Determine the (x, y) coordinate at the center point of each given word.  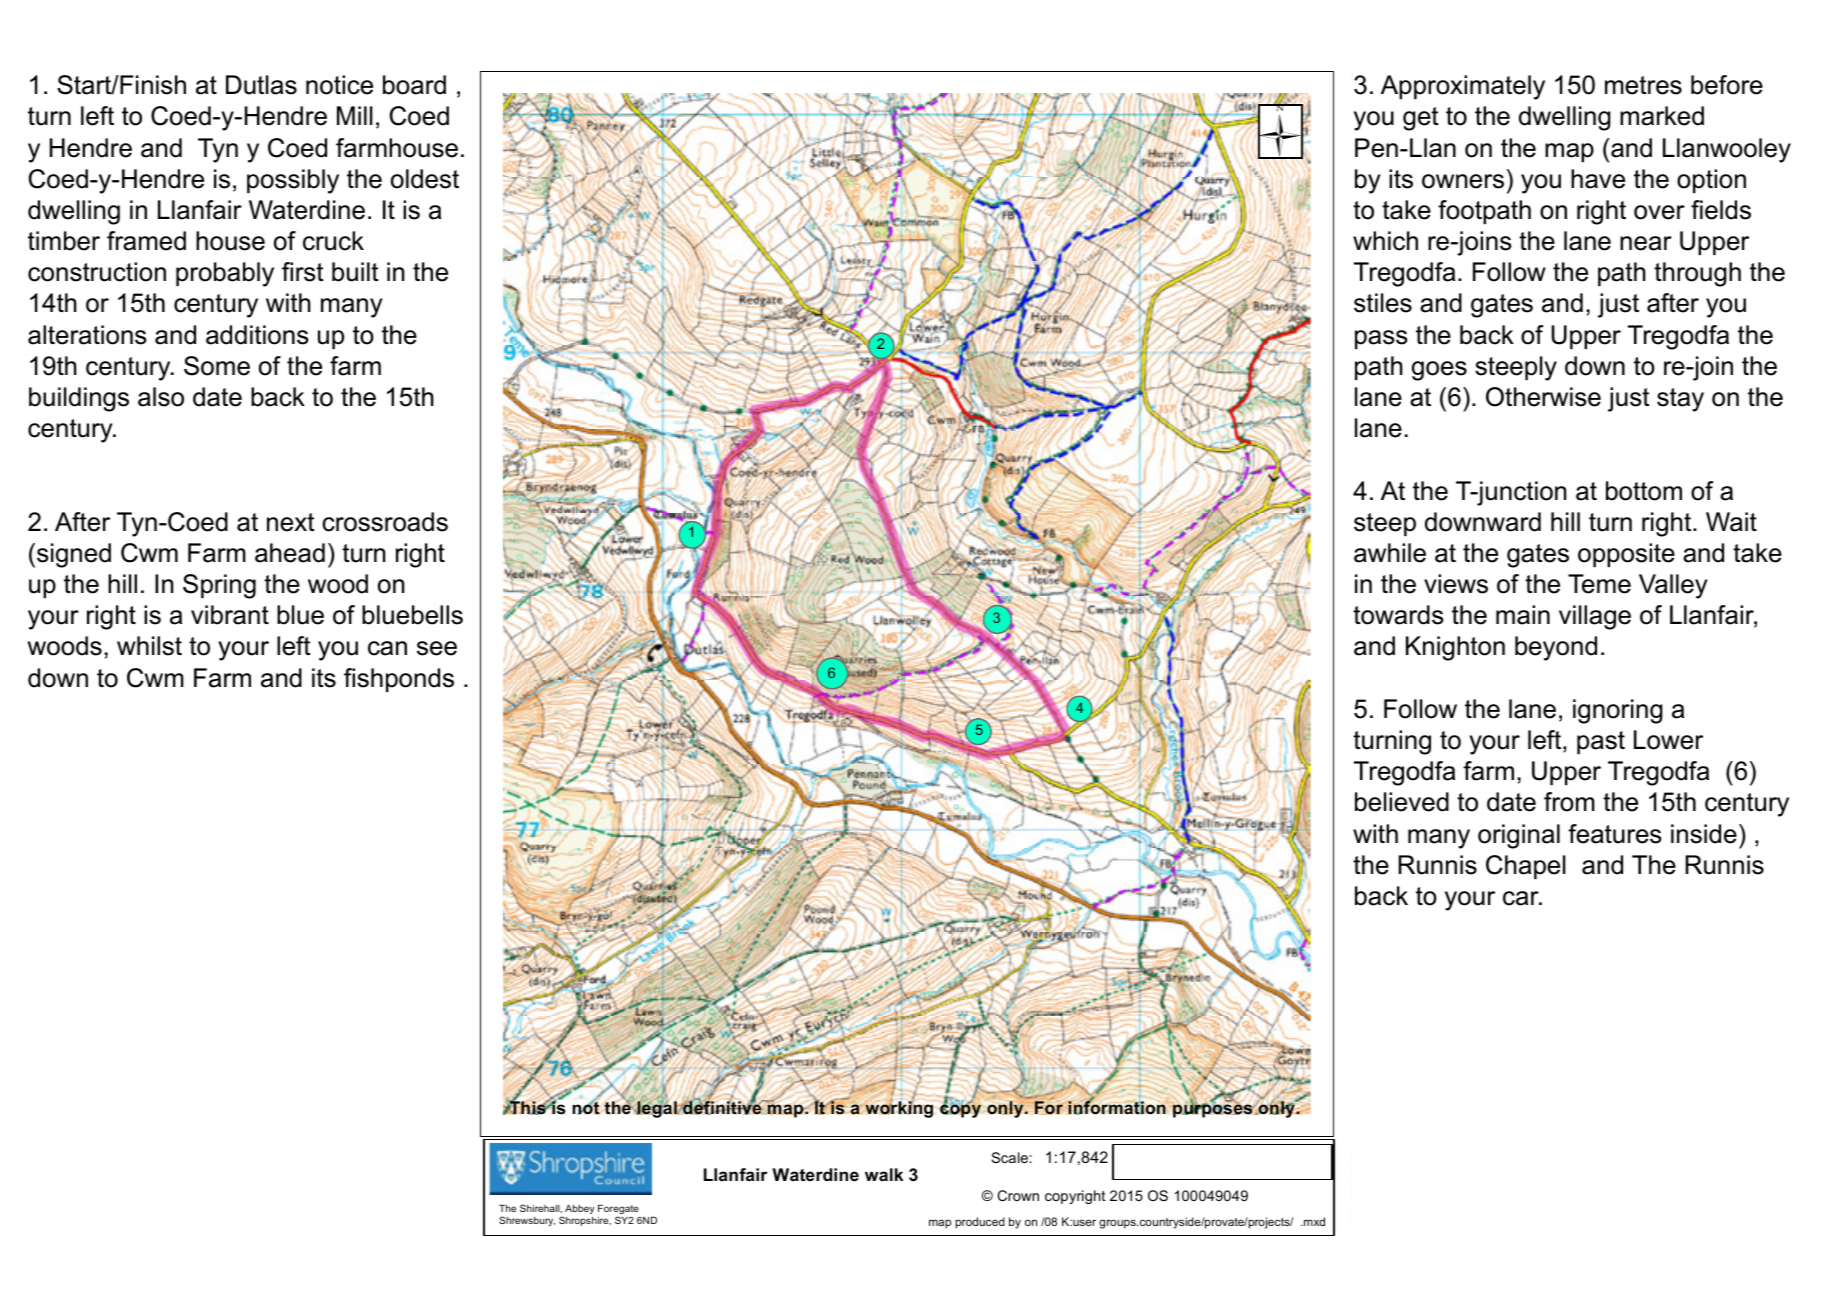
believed (1402, 802)
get (1421, 119)
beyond (1556, 648)
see (437, 648)
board (414, 85)
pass (1381, 339)
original (1519, 836)
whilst (149, 646)
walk (884, 1174)
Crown (1018, 1195)
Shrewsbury (527, 1221)
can (387, 648)
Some (217, 366)
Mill (355, 115)
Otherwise (1543, 397)
